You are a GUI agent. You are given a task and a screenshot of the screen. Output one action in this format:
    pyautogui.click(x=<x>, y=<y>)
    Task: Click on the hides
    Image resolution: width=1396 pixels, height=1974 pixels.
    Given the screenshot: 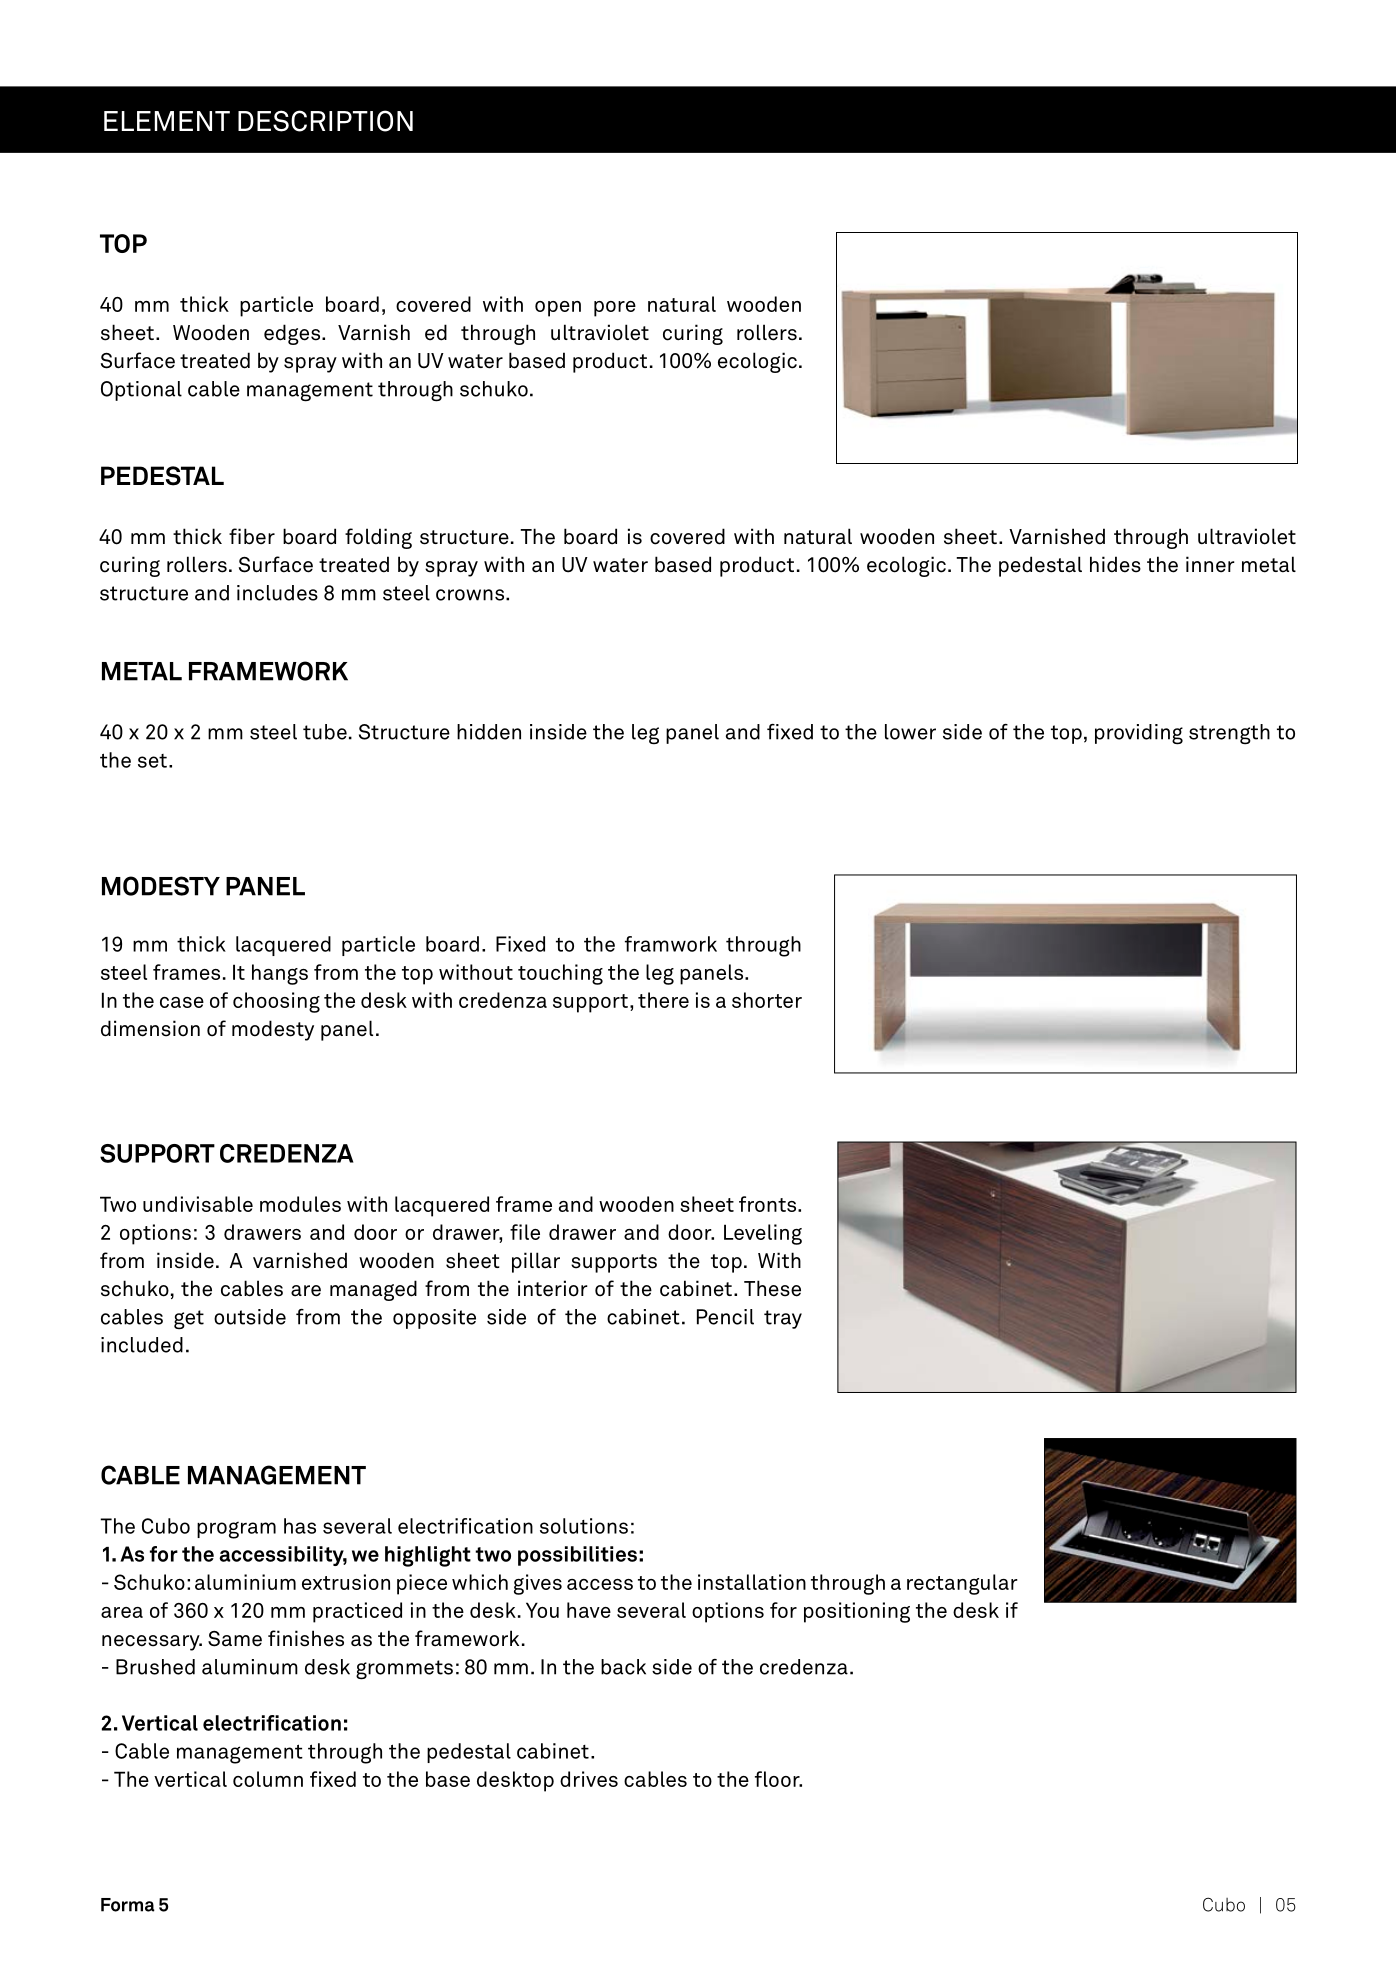 What is the action you would take?
    pyautogui.click(x=1115, y=564)
